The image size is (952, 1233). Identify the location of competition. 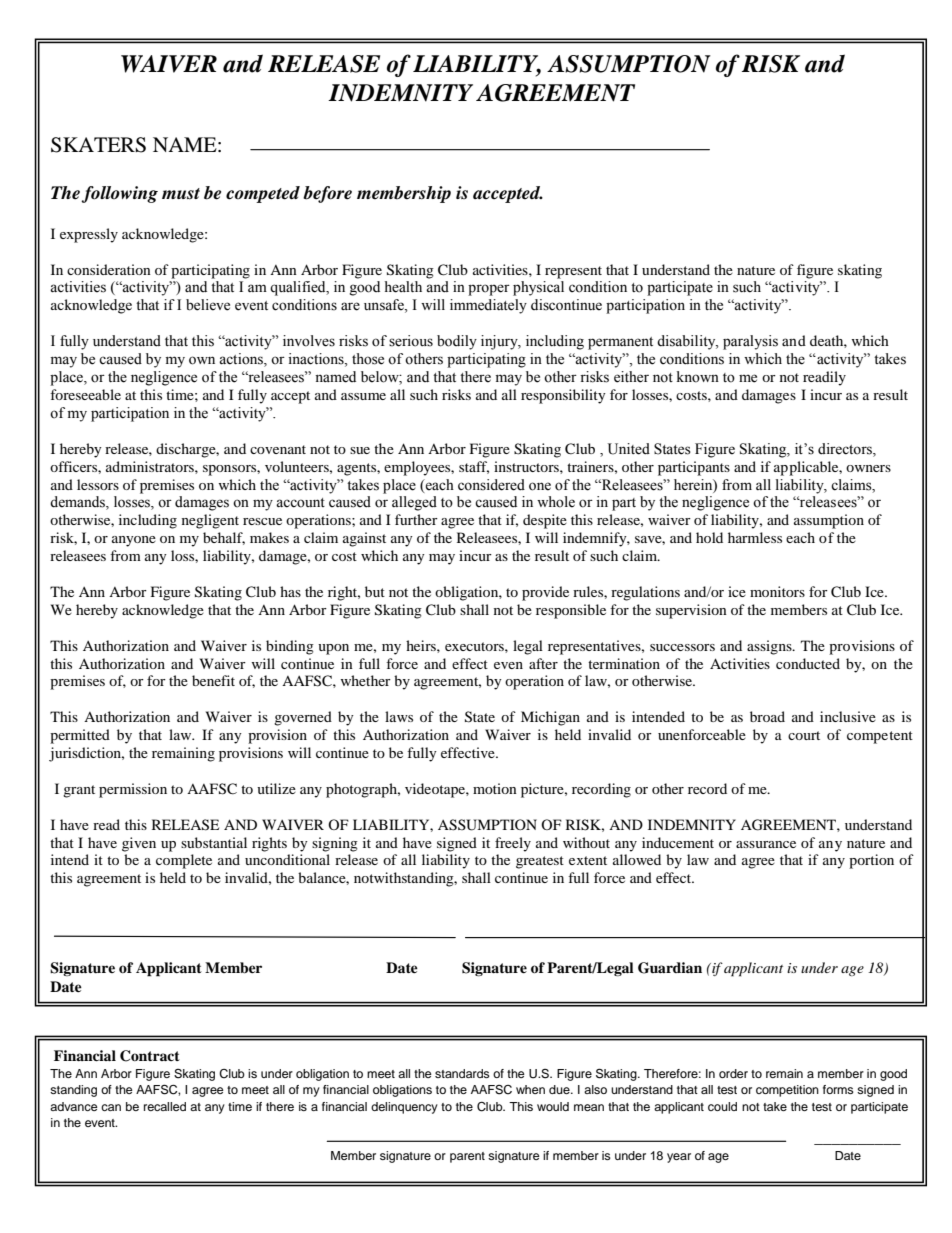
(787, 1091).
